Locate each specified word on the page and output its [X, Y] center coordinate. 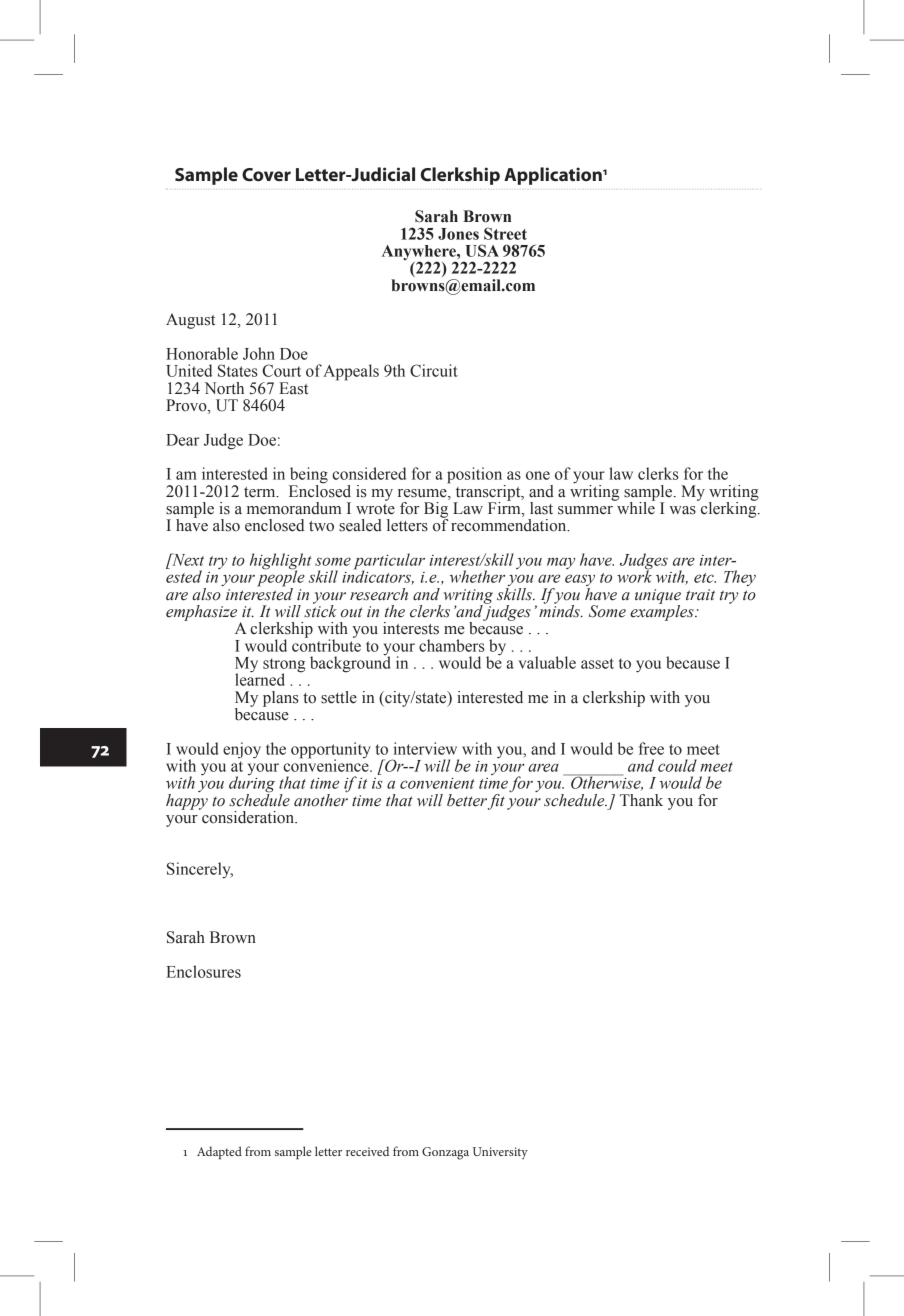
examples [663, 612]
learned [260, 678]
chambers [452, 645]
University [500, 1153]
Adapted [219, 1153]
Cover [266, 174]
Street [505, 233]
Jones [458, 234]
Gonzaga [445, 1153]
